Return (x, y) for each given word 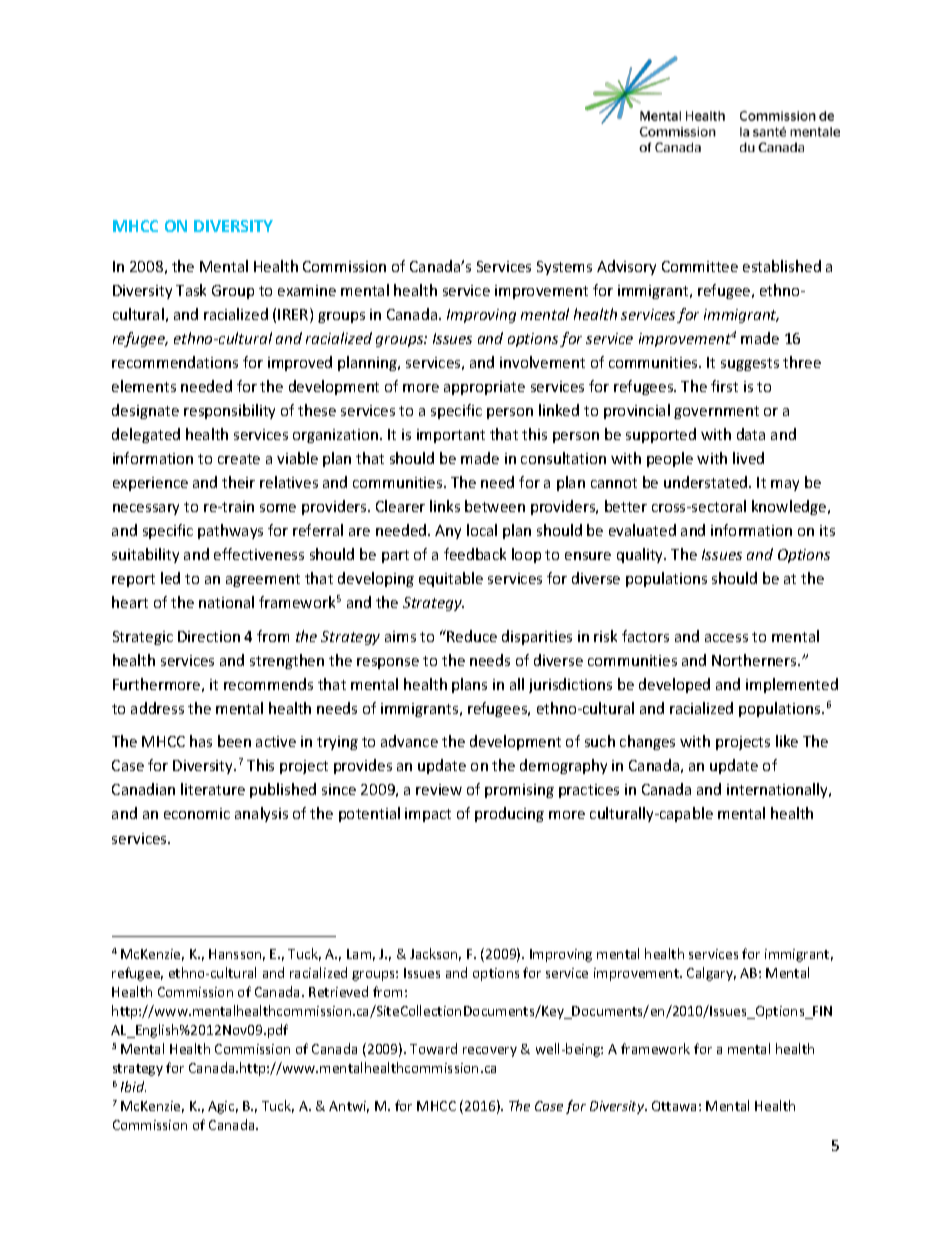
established (782, 266)
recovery (490, 1052)
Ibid (133, 1086)
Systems (564, 268)
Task (191, 290)
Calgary (711, 974)
